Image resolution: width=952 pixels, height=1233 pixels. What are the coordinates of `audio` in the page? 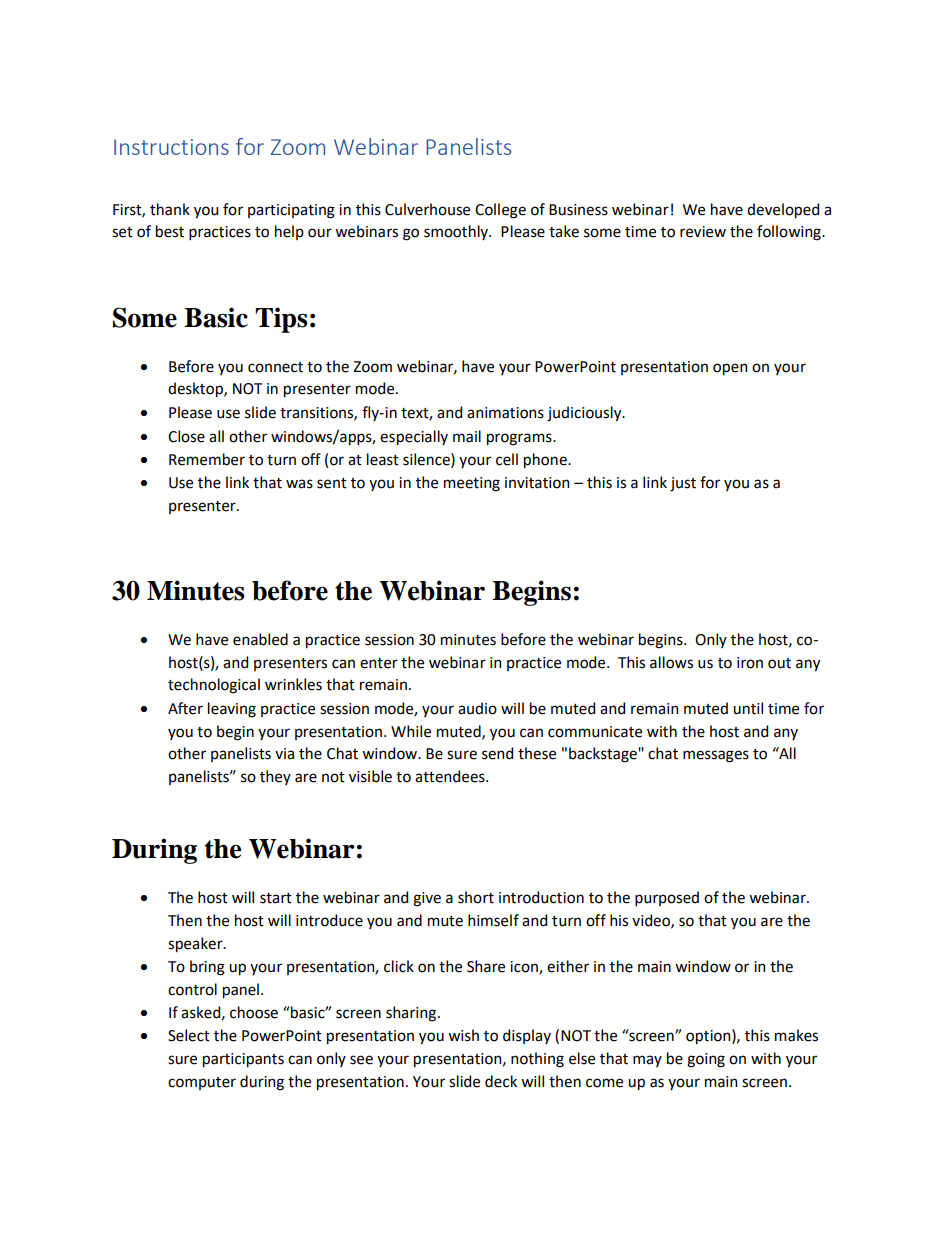 It's located at (477, 708).
